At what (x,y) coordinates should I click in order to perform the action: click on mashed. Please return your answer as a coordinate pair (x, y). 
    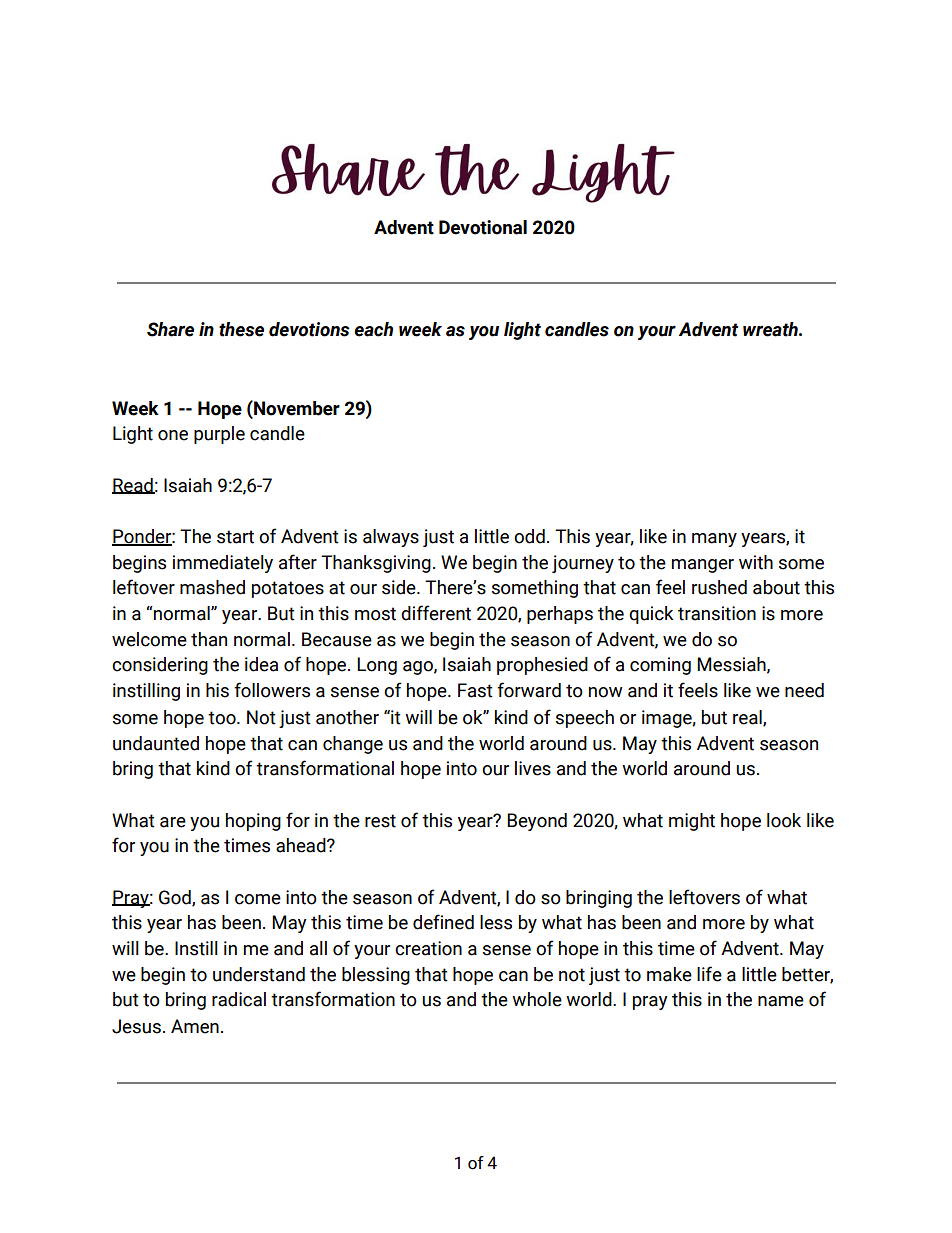
    Looking at the image, I should click on (212, 587).
